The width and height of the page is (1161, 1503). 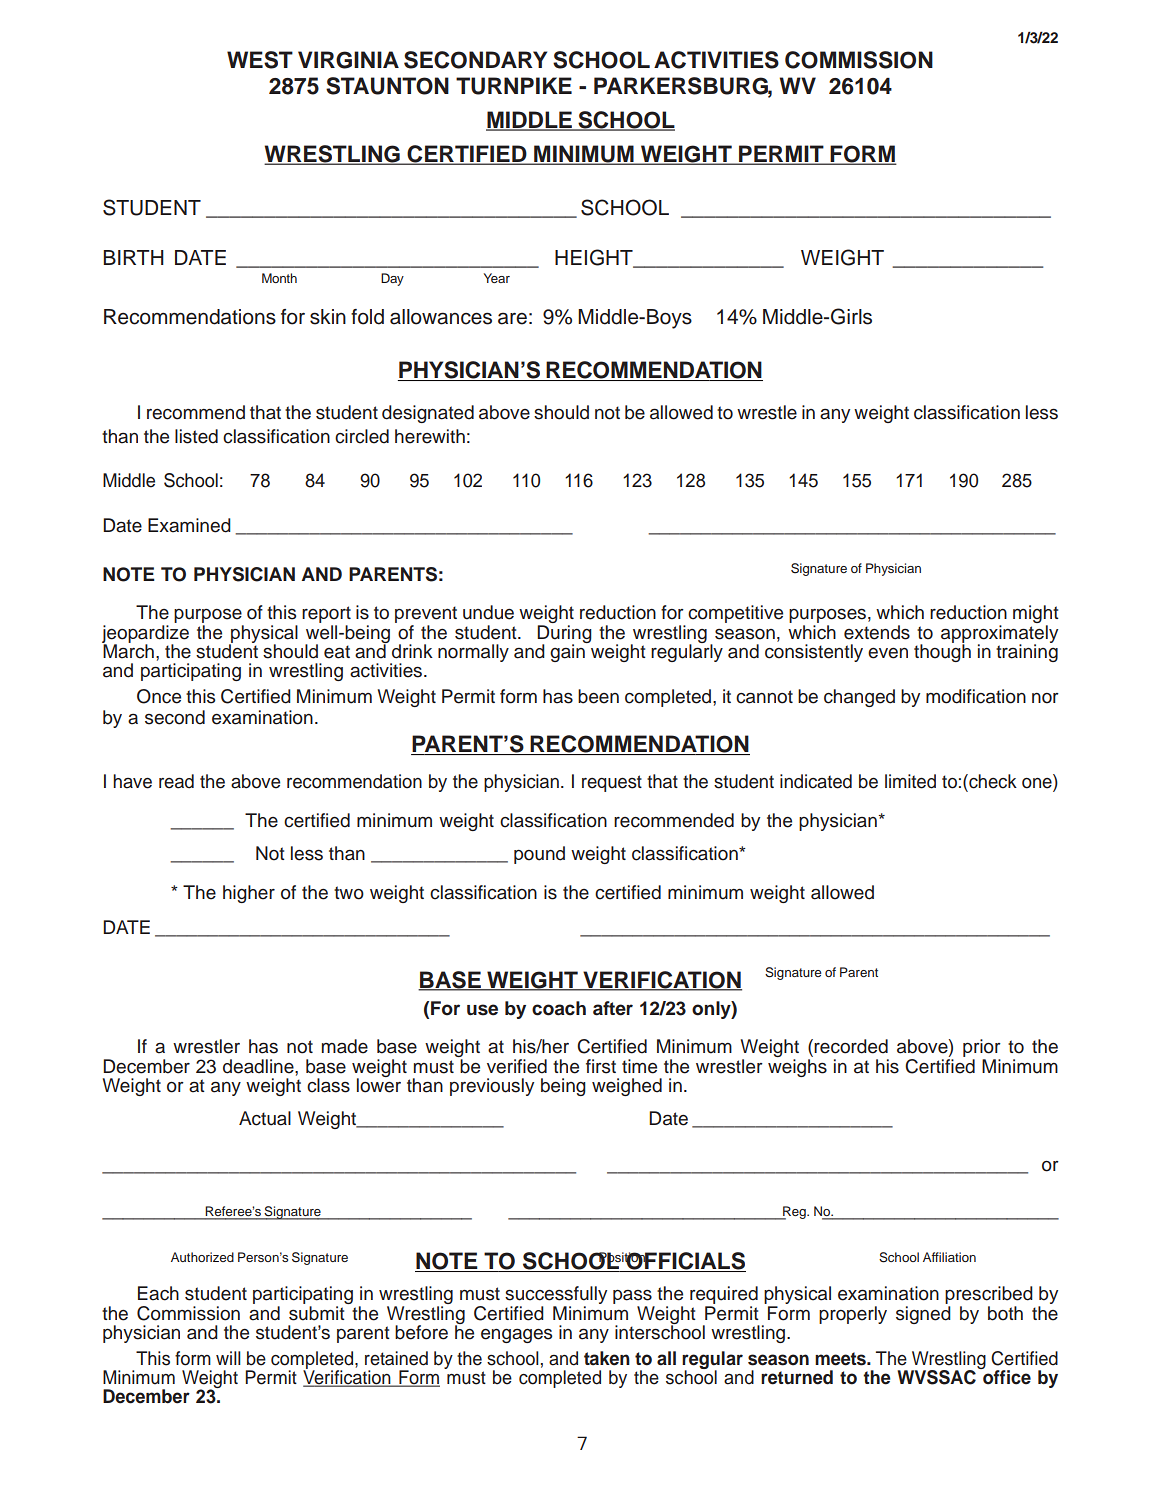 I want to click on prior, so click(x=982, y=1048).
